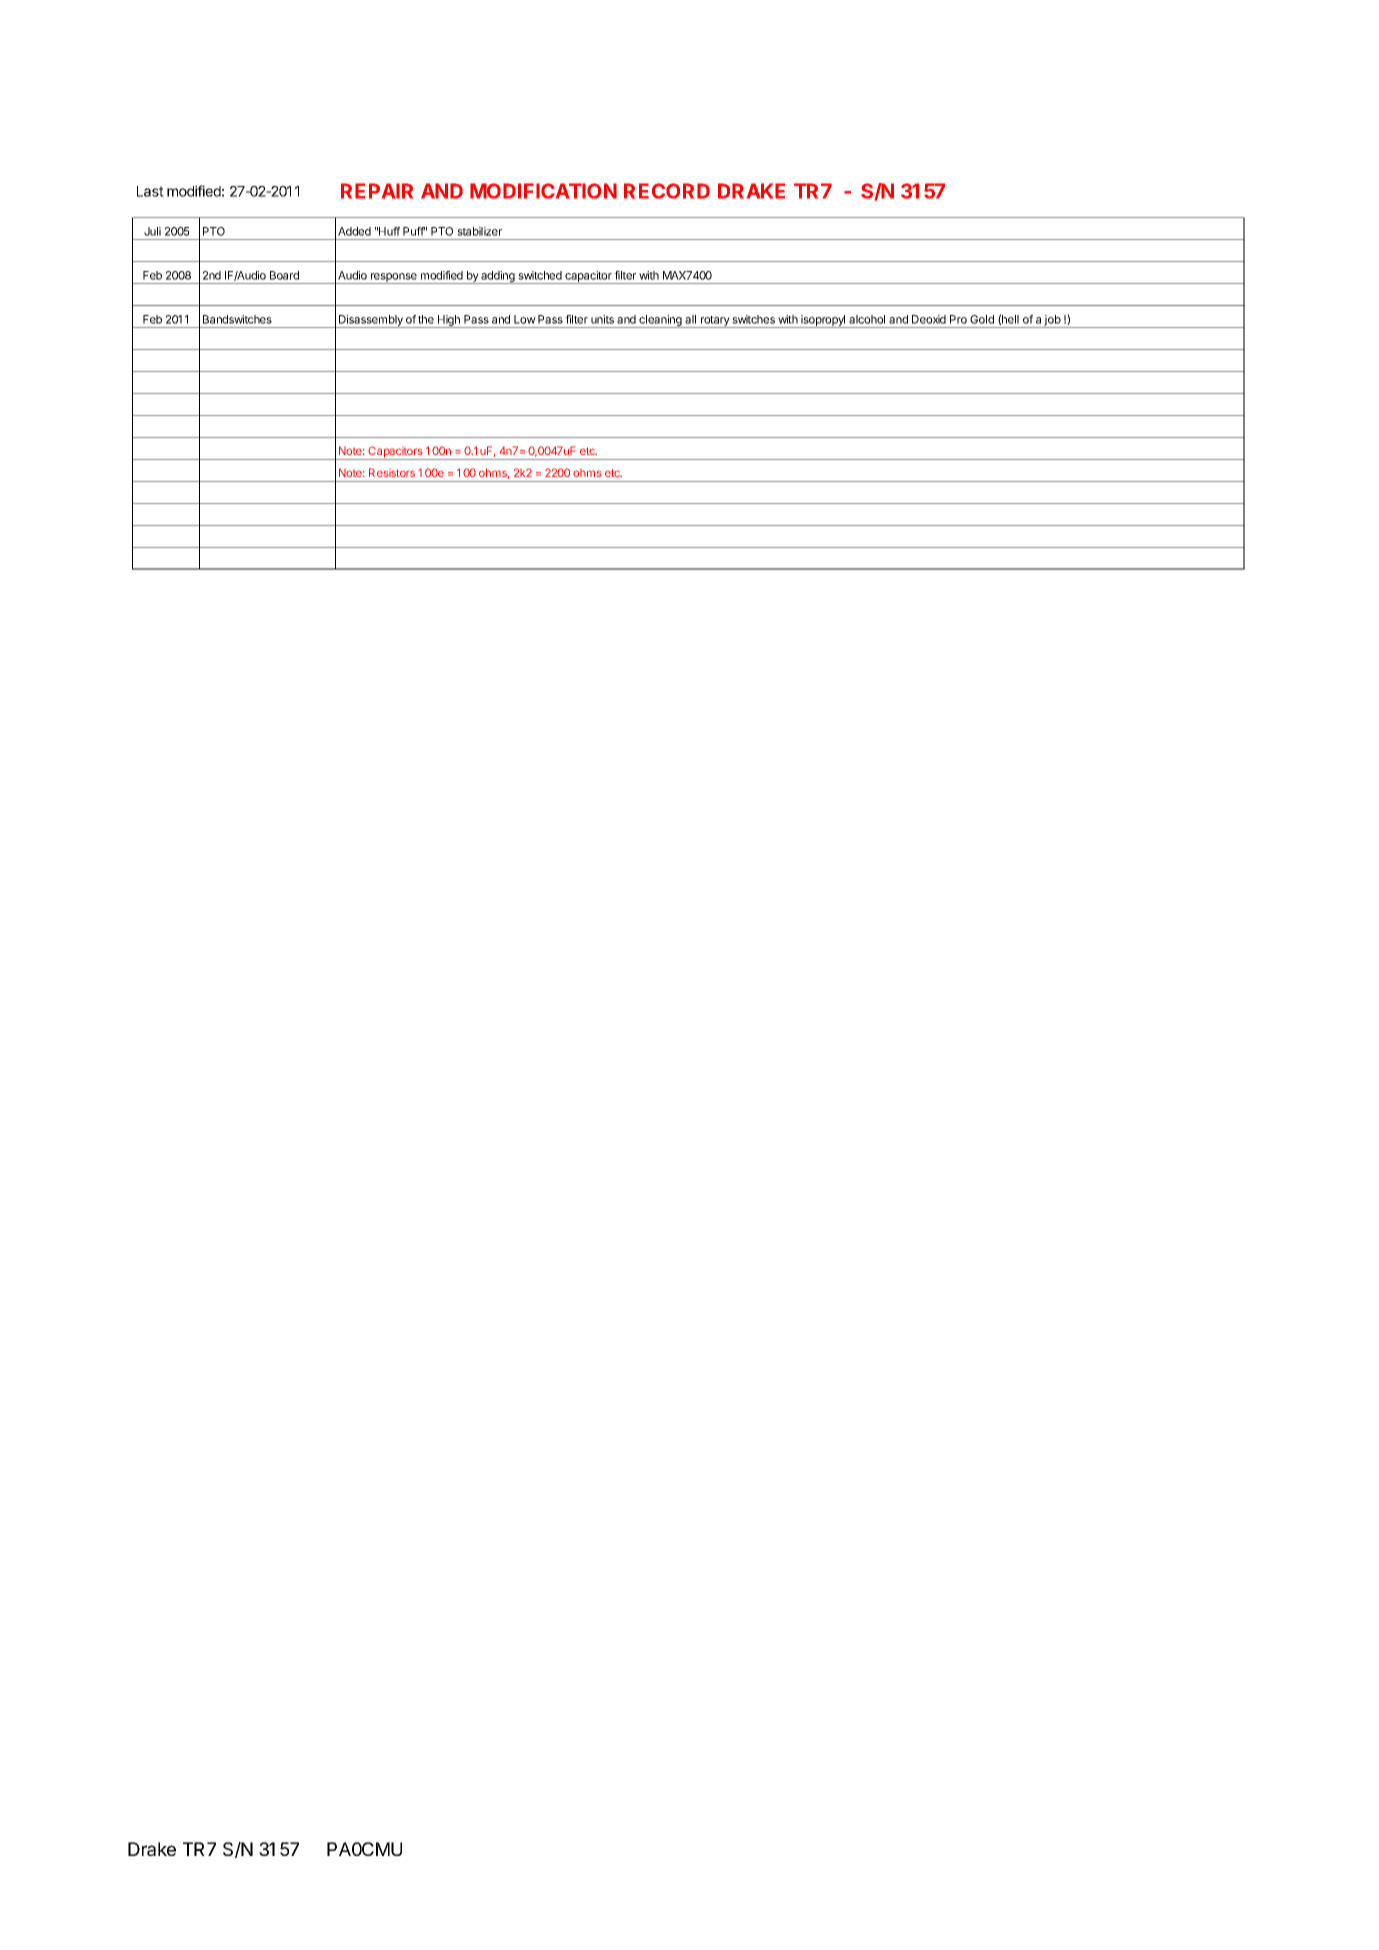 This document has width=1379, height=1950. Describe the element at coordinates (982, 319) in the document. I see `Gold` at that location.
